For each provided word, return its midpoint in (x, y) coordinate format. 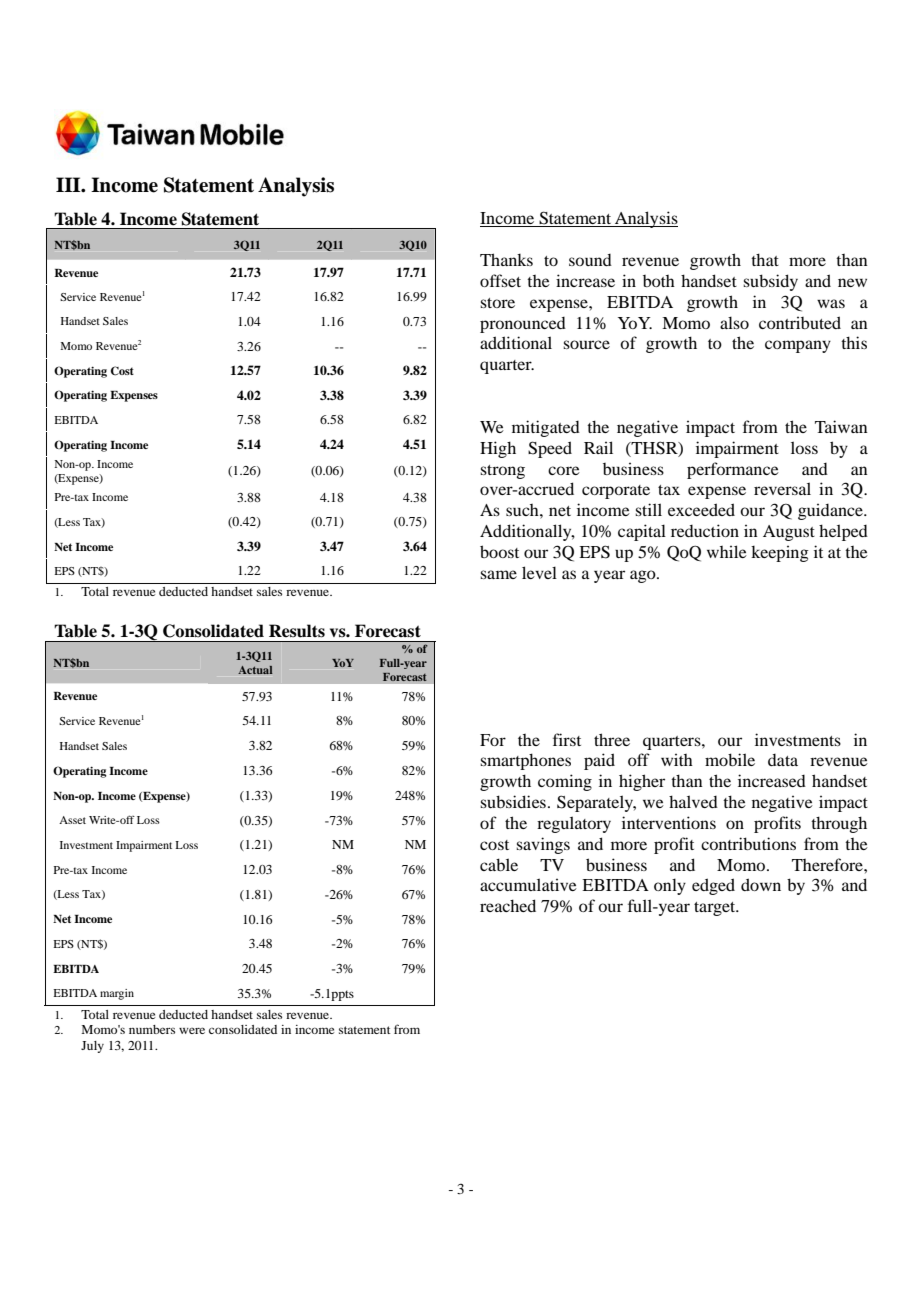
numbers (152, 1029)
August (789, 533)
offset (500, 280)
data (783, 760)
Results (297, 631)
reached (508, 905)
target (716, 909)
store (497, 303)
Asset (72, 820)
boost (499, 551)
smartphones (525, 761)
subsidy (770, 282)
